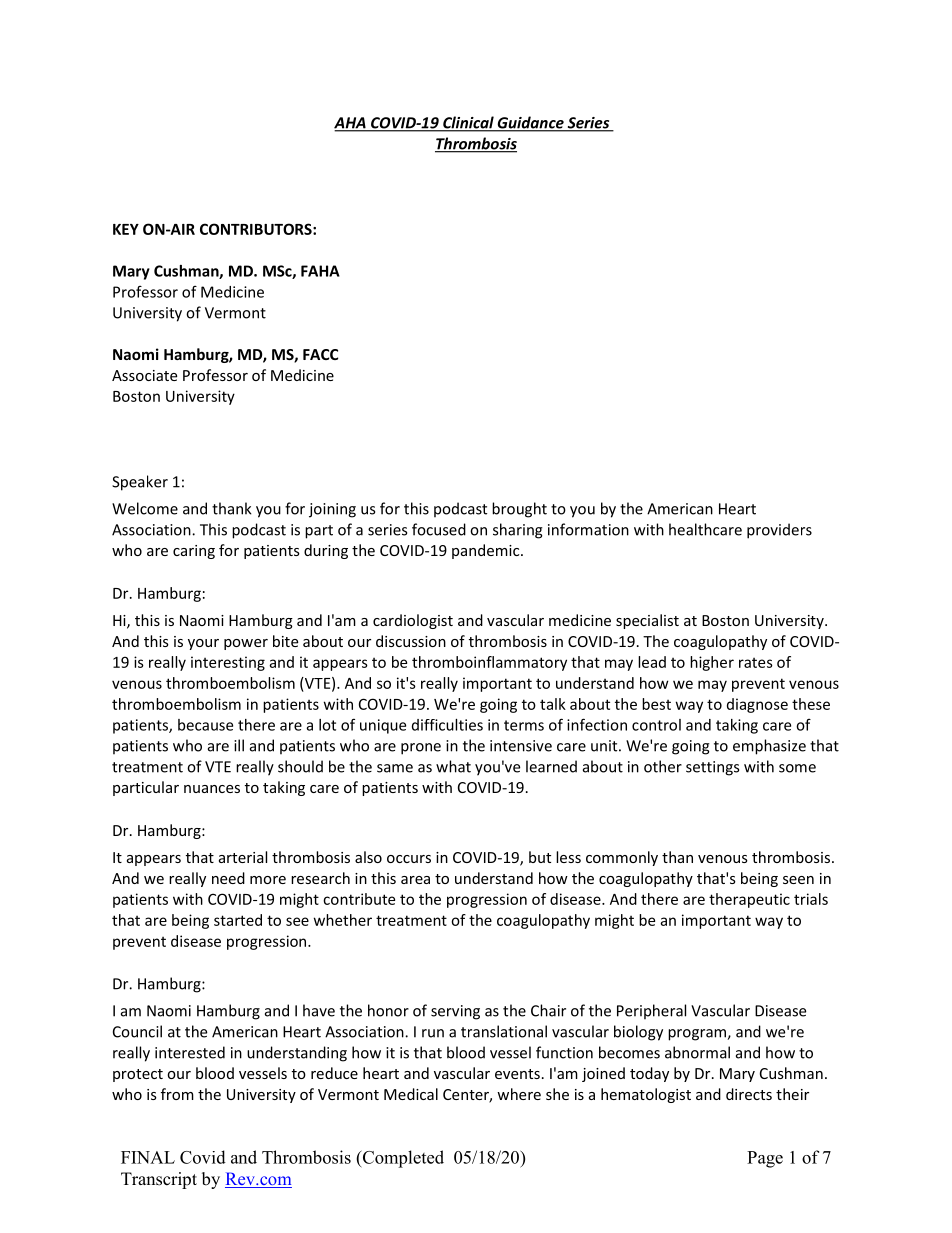 This screenshot has width=952, height=1233. What do you see at coordinates (530, 123) in the screenshot?
I see `Guidance` at bounding box center [530, 123].
